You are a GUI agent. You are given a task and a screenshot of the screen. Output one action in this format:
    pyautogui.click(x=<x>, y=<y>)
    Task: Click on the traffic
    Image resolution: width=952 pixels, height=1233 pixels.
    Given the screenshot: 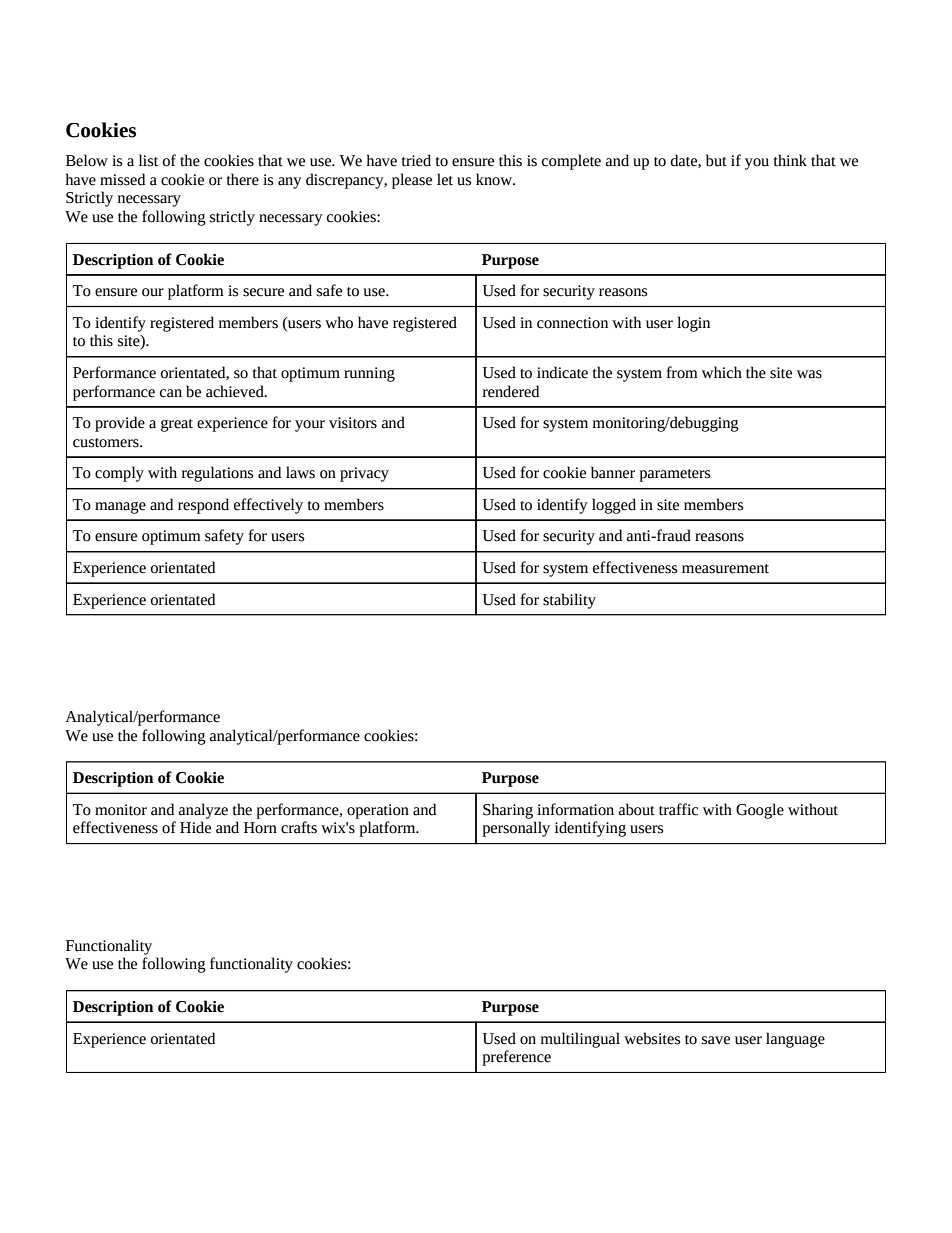 What is the action you would take?
    pyautogui.click(x=678, y=809)
